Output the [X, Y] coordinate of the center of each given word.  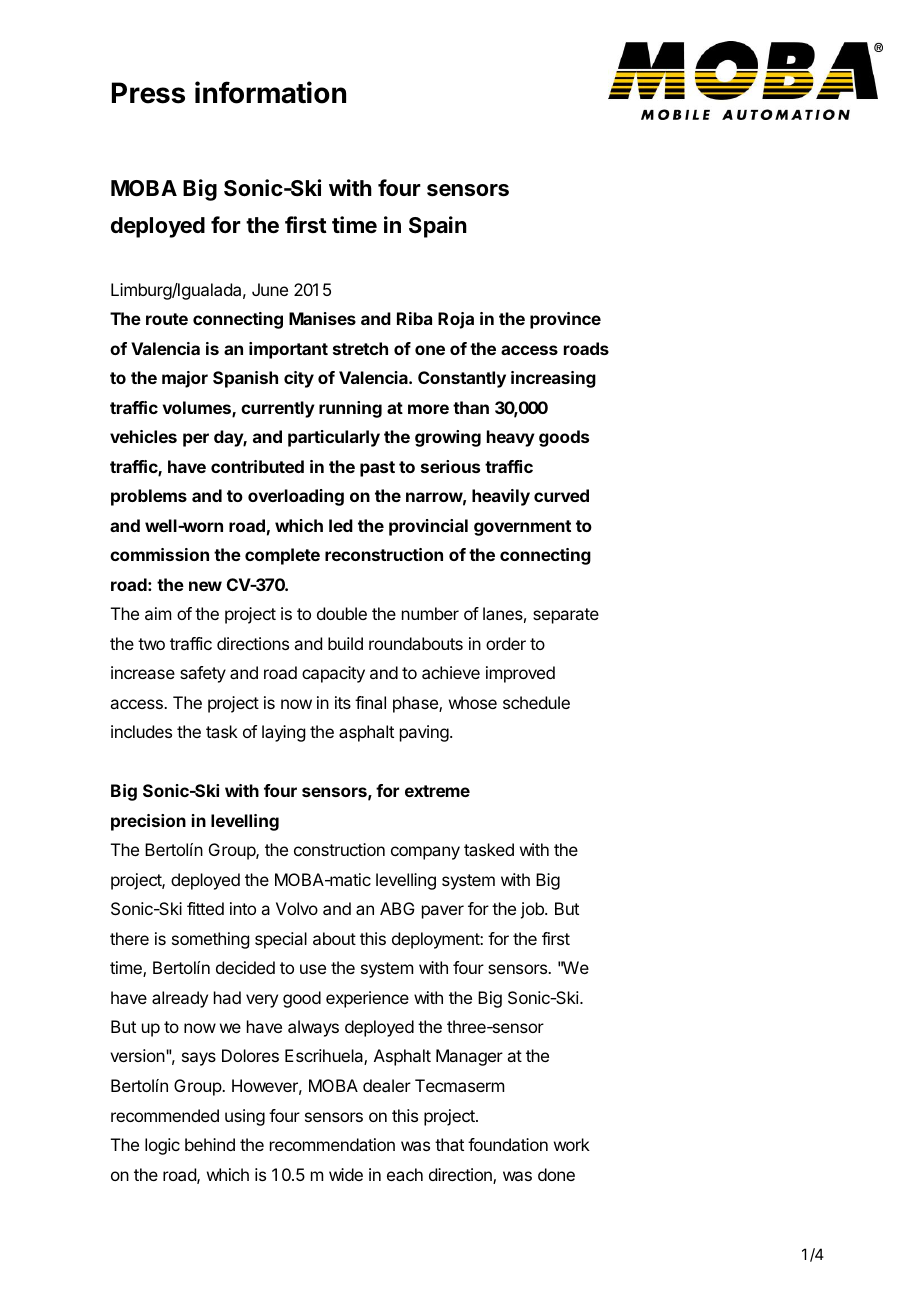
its [343, 702]
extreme [437, 791]
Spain [438, 227]
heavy [511, 438]
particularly [334, 438]
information [270, 92]
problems [149, 497]
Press [148, 93]
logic [162, 1146]
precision [148, 822]
